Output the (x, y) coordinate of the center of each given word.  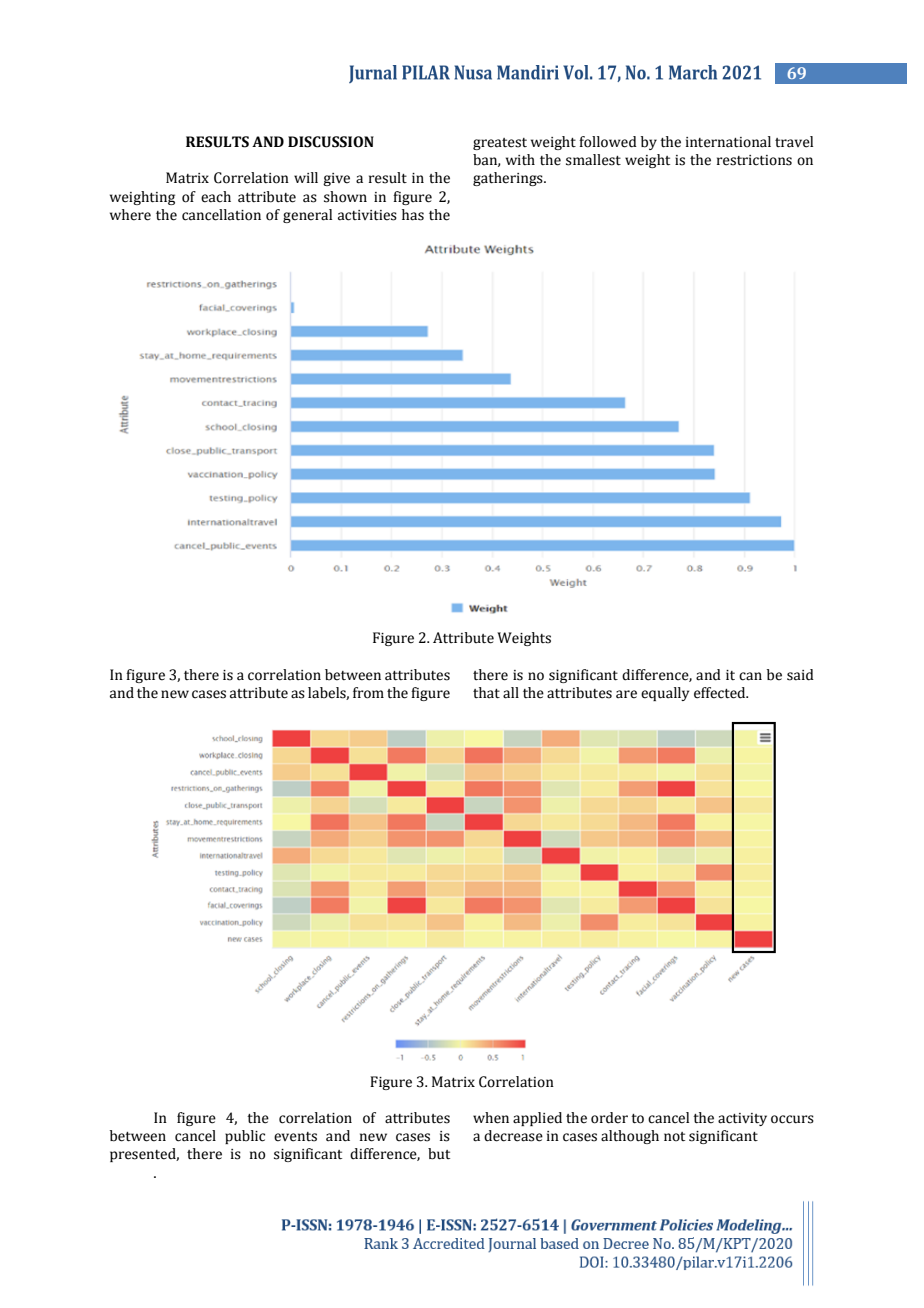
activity (742, 1119)
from (368, 693)
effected (721, 693)
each (216, 197)
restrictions (754, 160)
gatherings (509, 179)
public (245, 1137)
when (491, 1118)
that (486, 693)
